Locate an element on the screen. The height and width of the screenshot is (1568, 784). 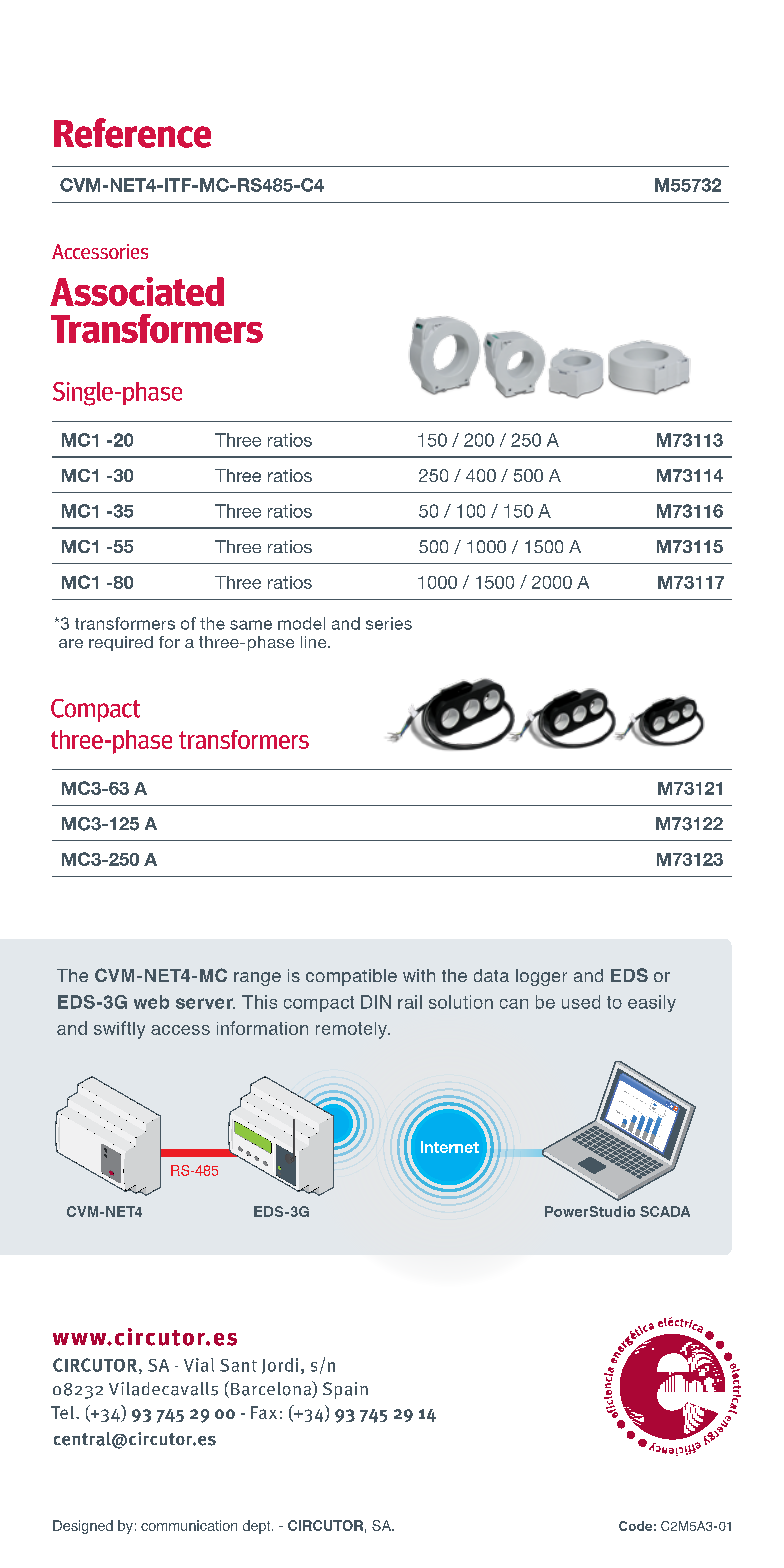
series is located at coordinates (389, 623).
